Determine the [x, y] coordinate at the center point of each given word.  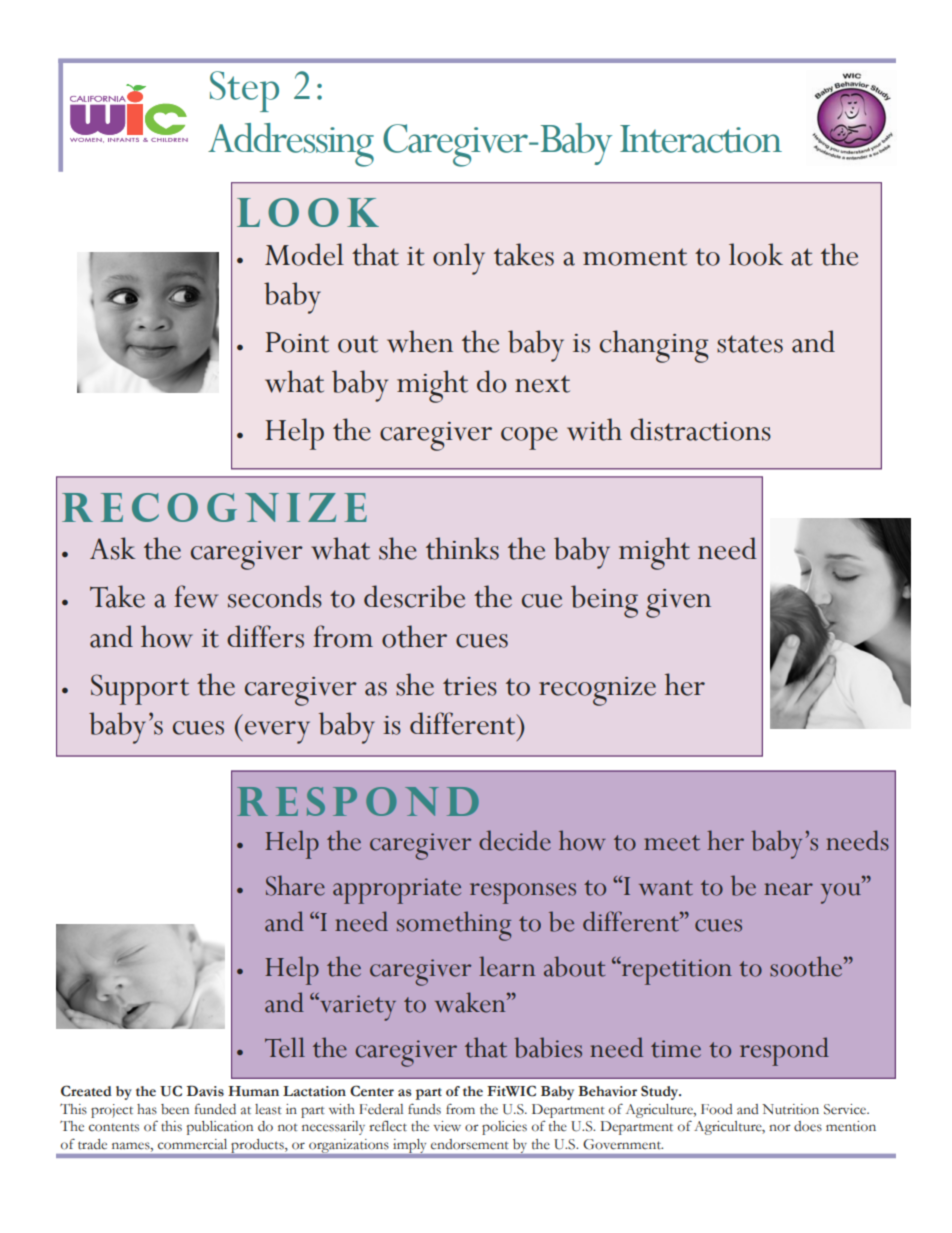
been [175, 1109]
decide [515, 840]
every [276, 732]
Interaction [701, 139]
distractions [700, 429]
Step [244, 91]
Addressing [291, 145]
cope [529, 438]
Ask [113, 548]
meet [672, 843]
